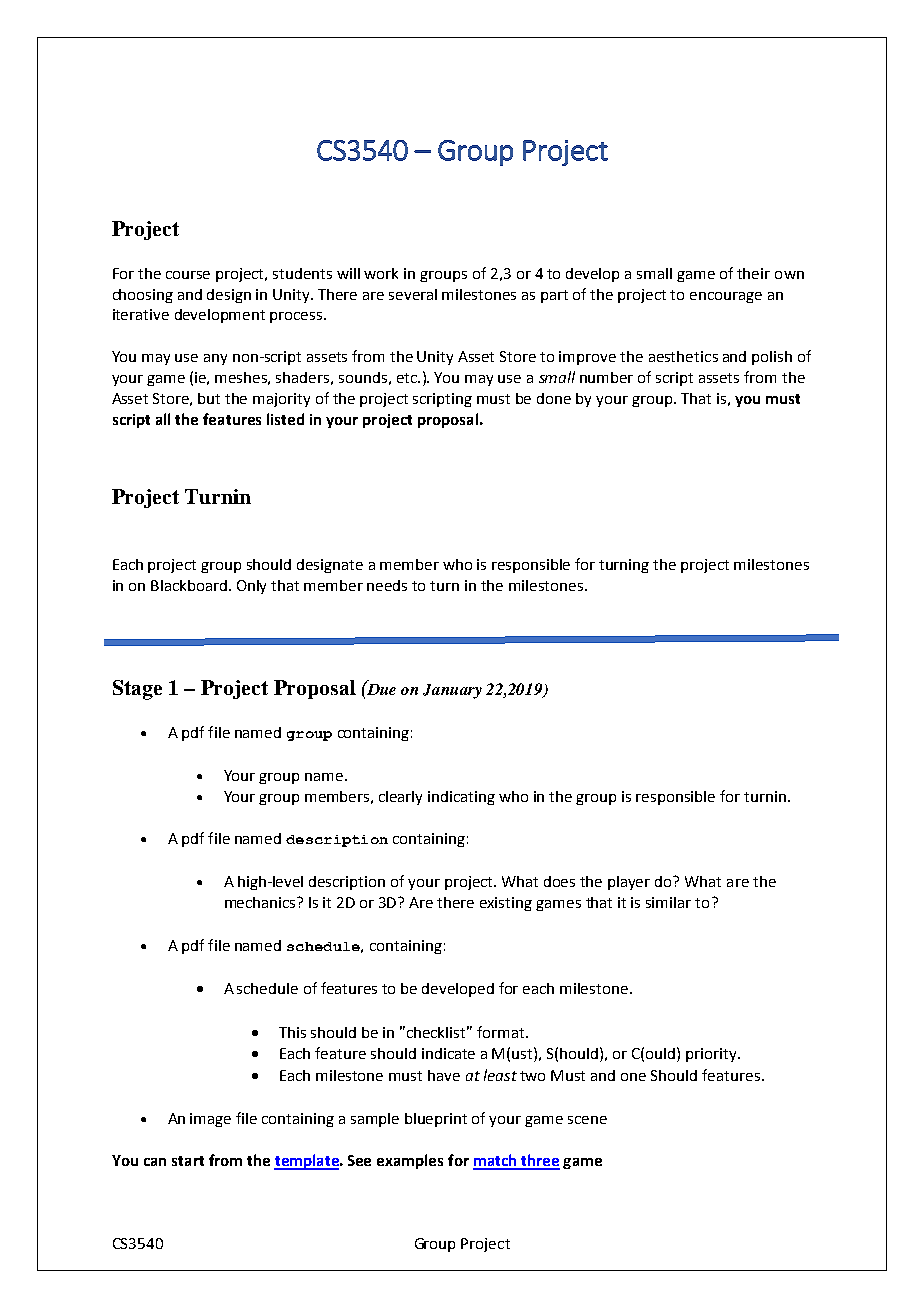 The image size is (924, 1308). I want to click on course, so click(188, 275).
